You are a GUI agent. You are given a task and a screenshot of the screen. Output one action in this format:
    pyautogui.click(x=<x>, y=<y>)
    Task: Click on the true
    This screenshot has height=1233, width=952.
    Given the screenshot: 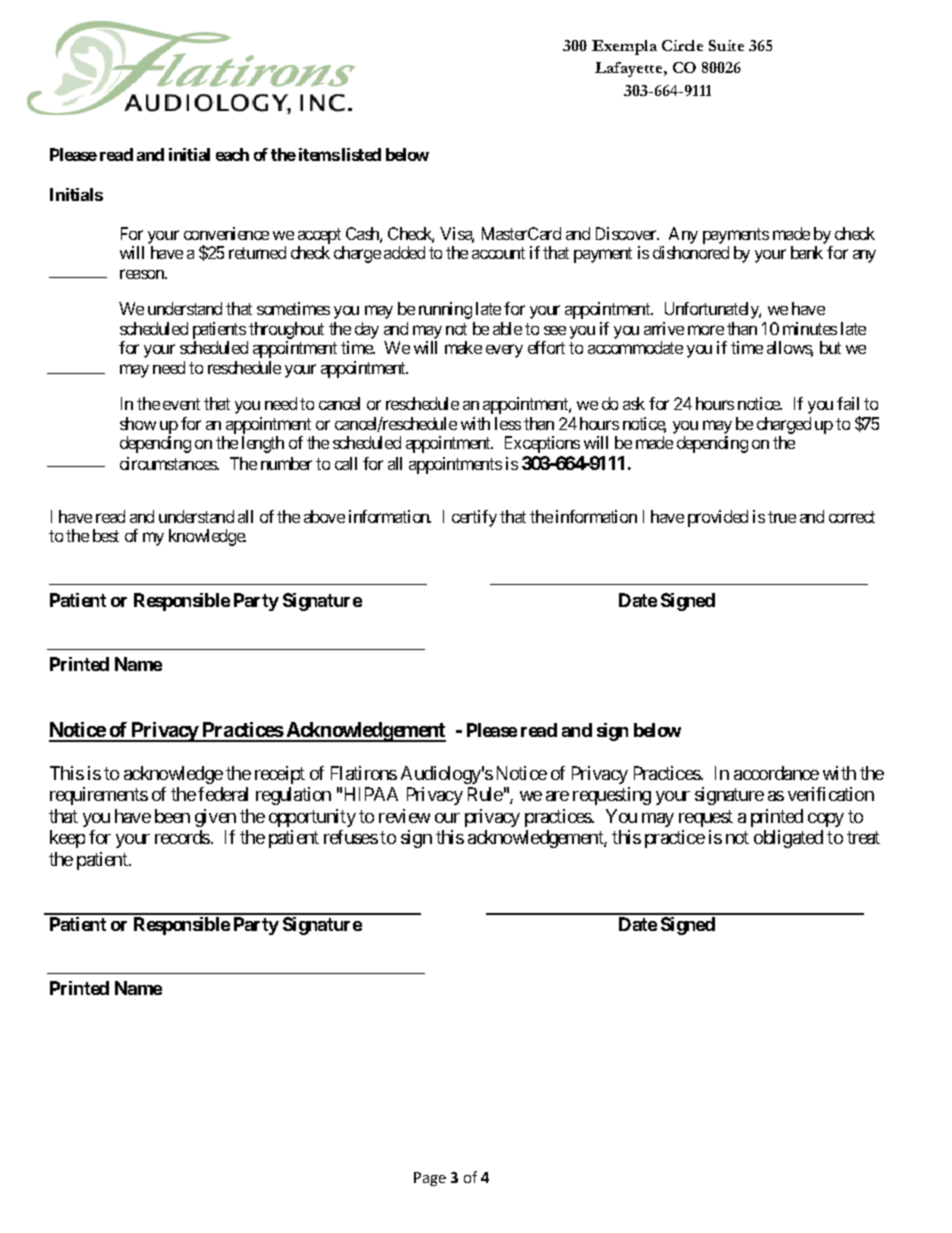 What is the action you would take?
    pyautogui.click(x=782, y=517)
